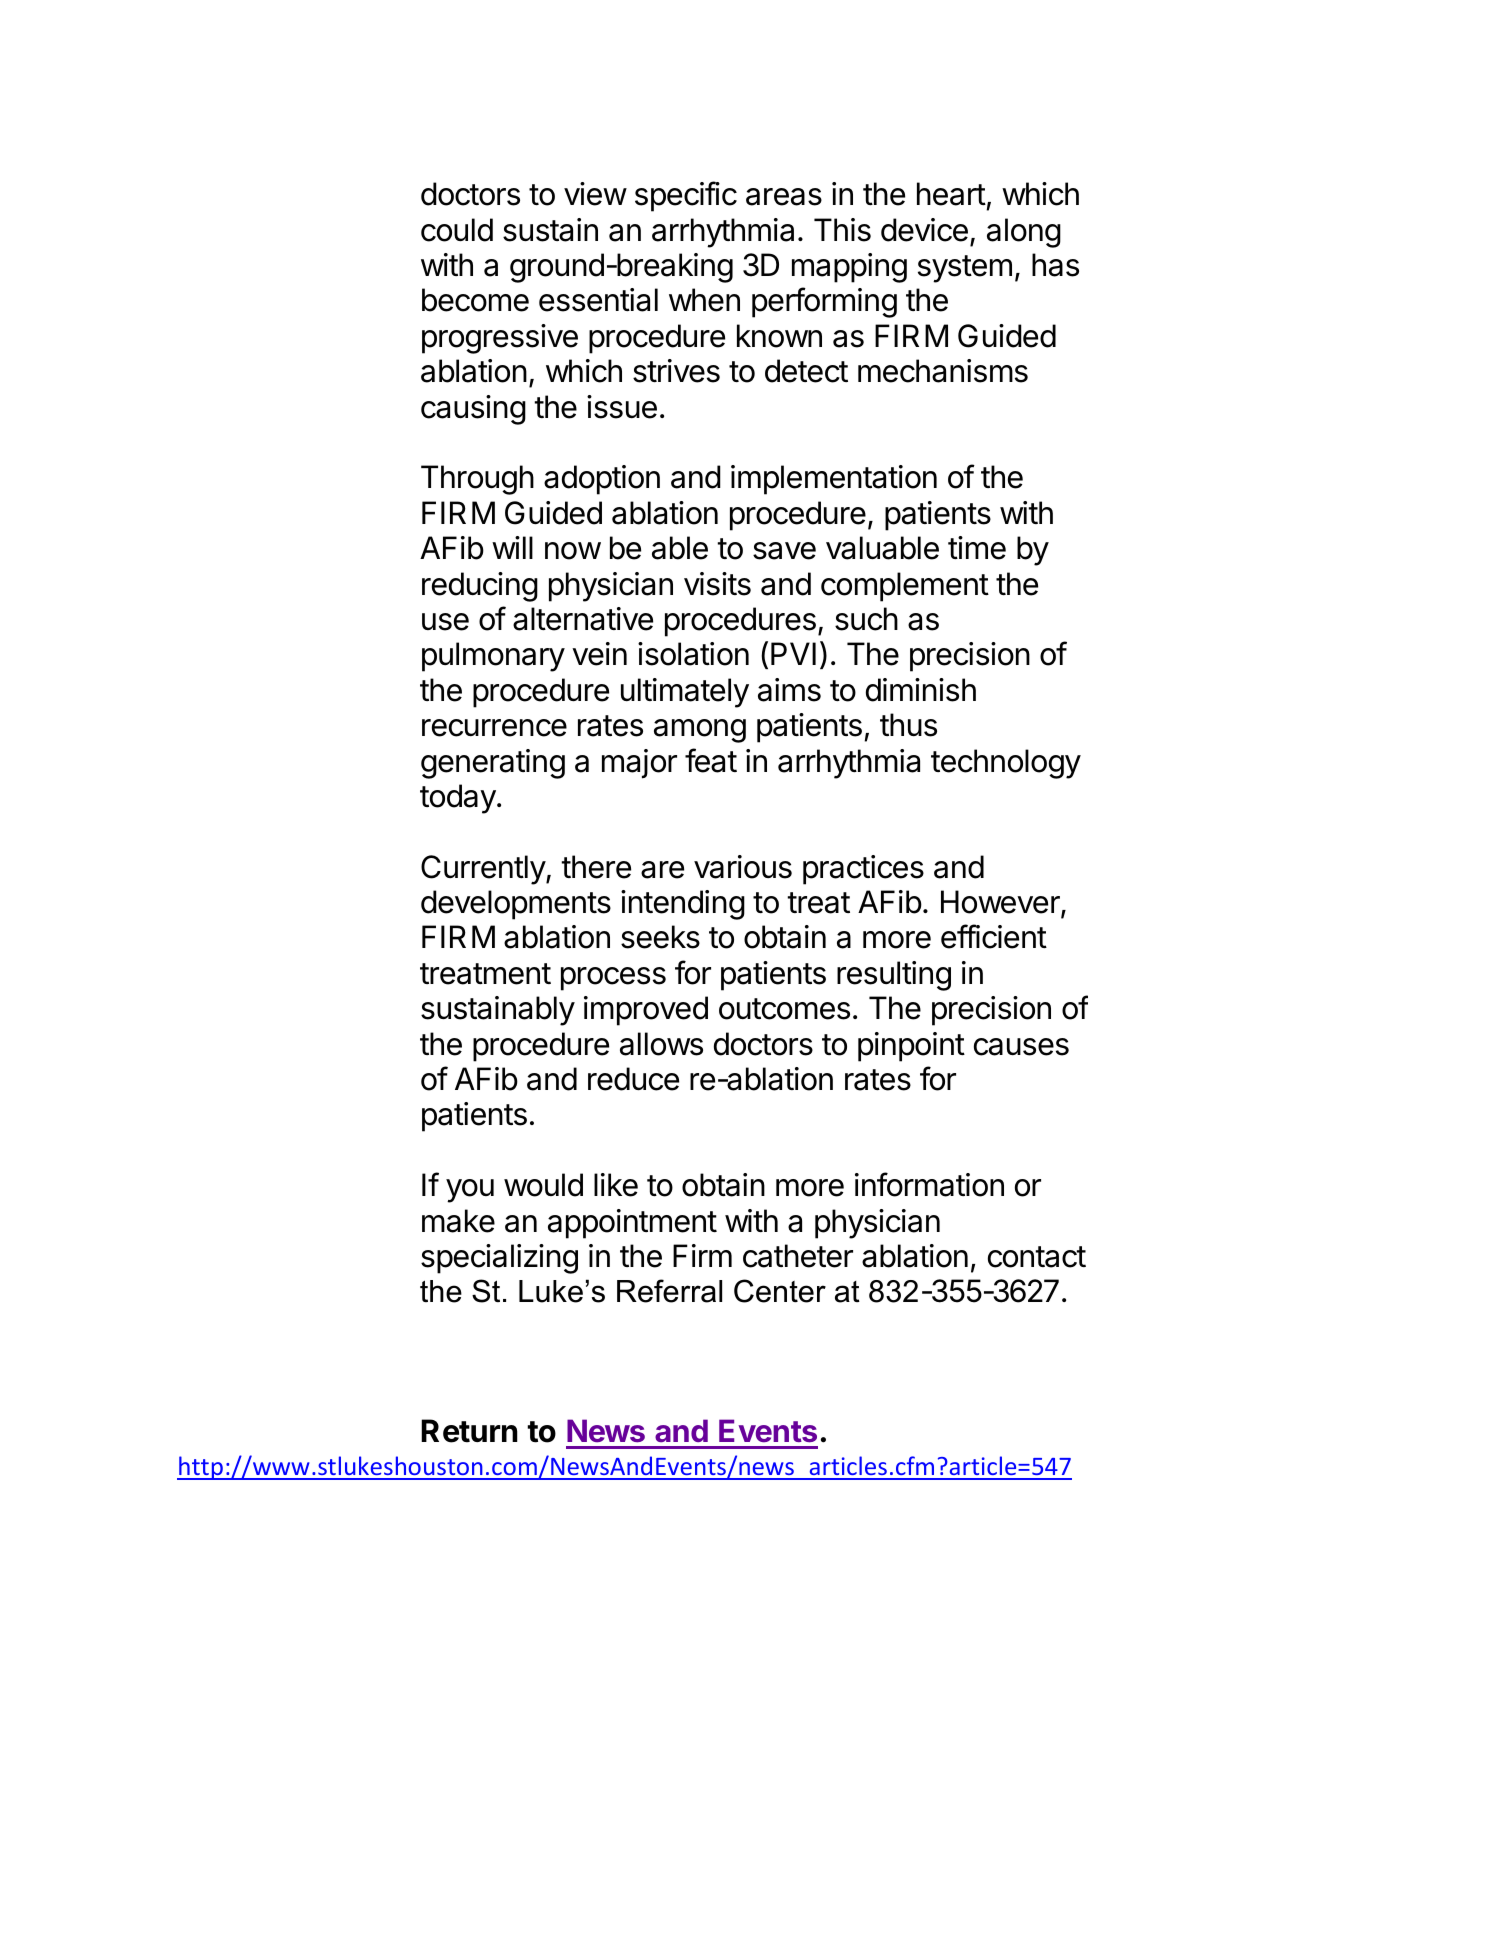 This page has height=1950, width=1507. Describe the element at coordinates (977, 548) in the page. I see `time` at that location.
